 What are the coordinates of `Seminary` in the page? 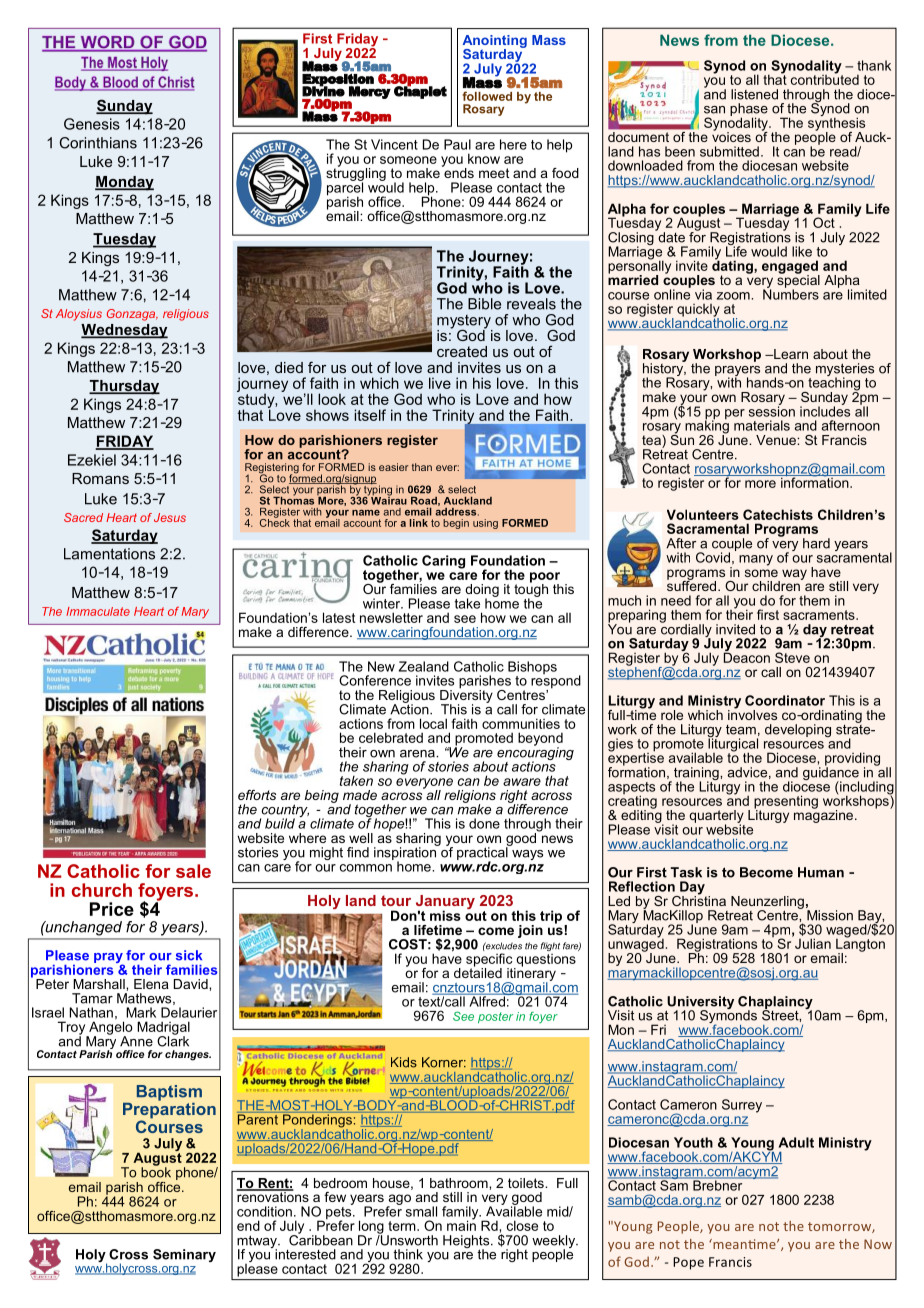 It's located at (184, 1255).
